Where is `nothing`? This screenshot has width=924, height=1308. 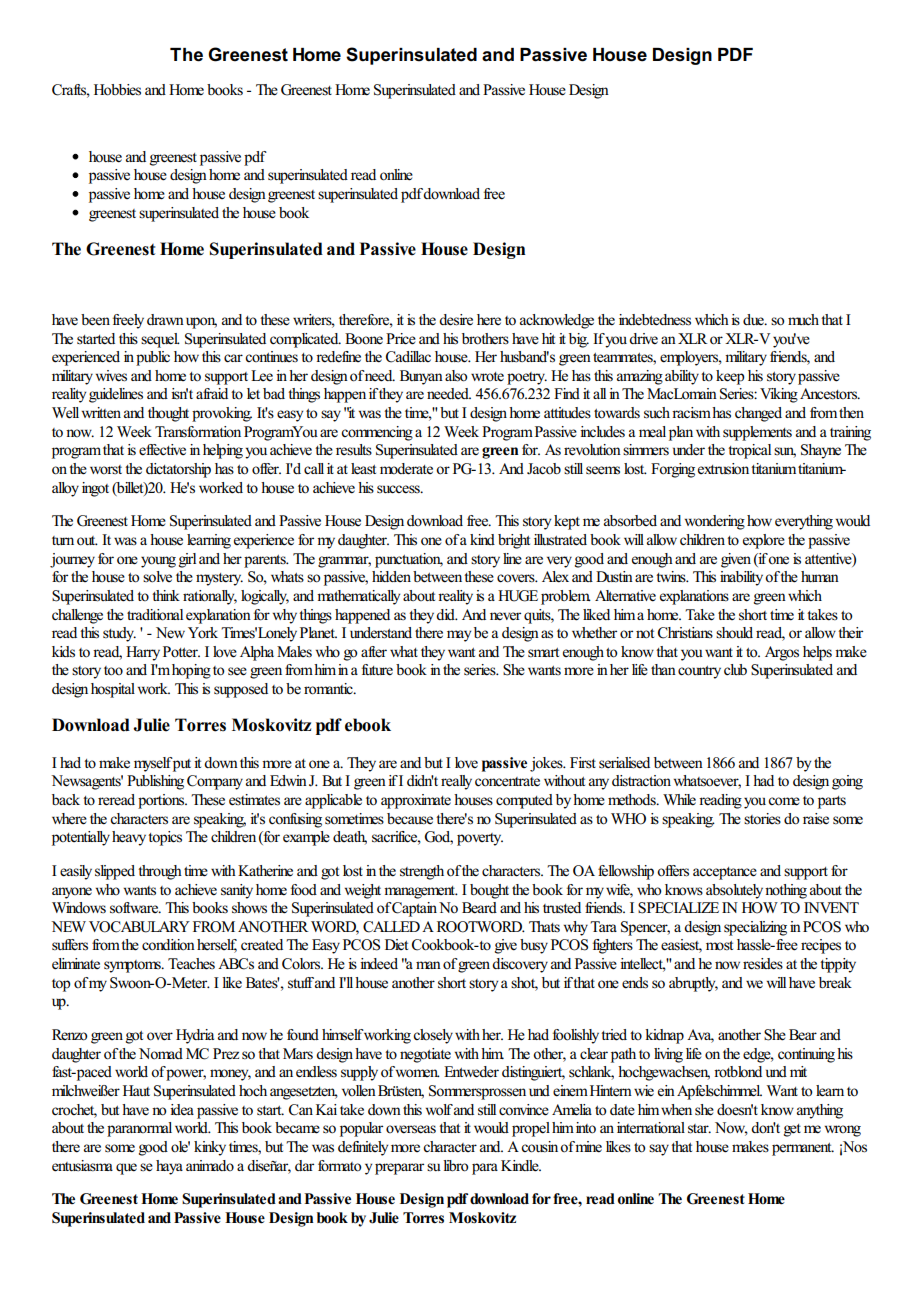
nothing is located at coordinates (786, 891).
